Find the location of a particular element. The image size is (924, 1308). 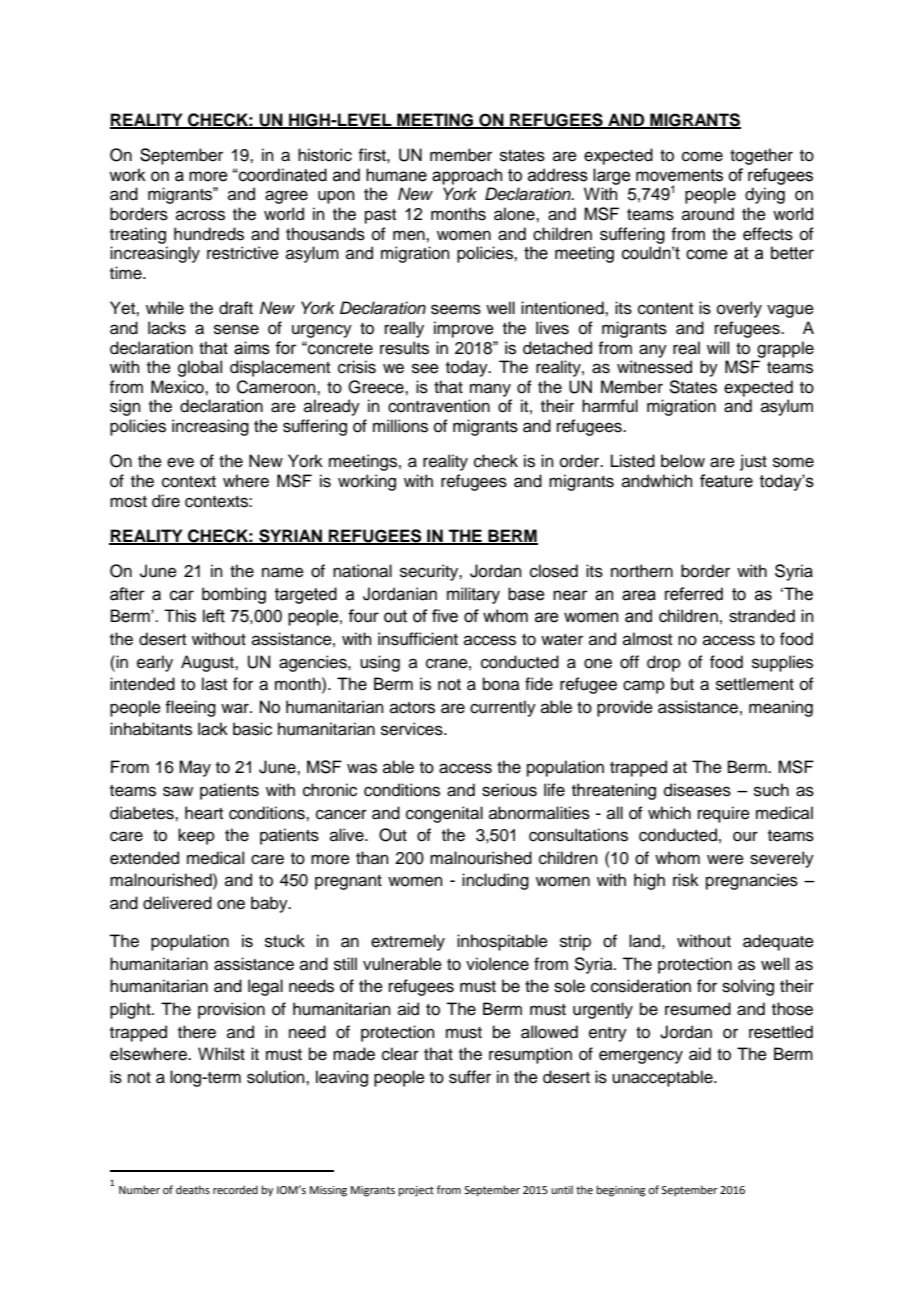

around is located at coordinates (708, 214).
